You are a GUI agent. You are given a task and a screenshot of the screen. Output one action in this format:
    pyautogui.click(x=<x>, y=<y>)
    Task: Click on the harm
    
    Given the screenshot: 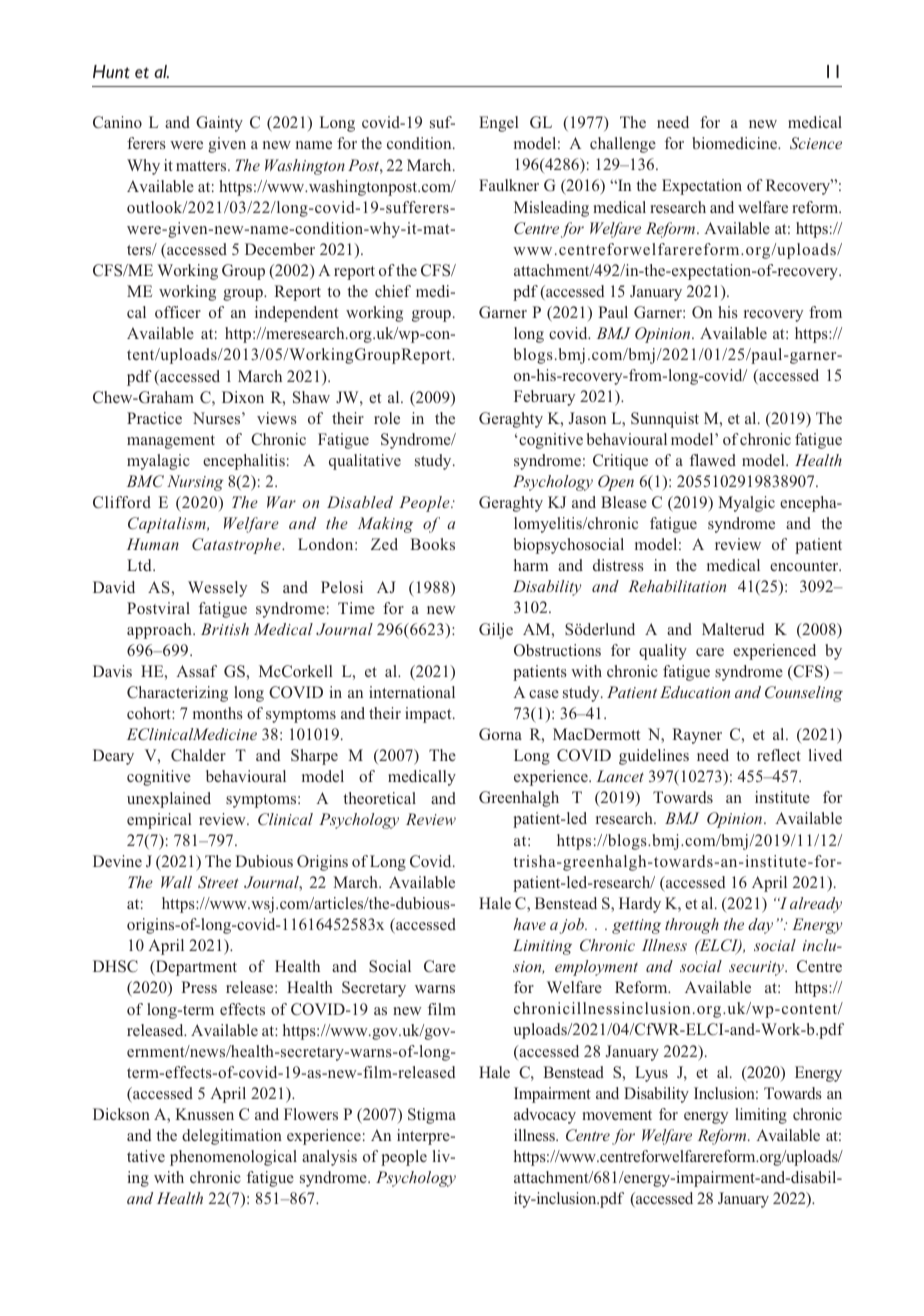 What is the action you would take?
    pyautogui.click(x=531, y=565)
